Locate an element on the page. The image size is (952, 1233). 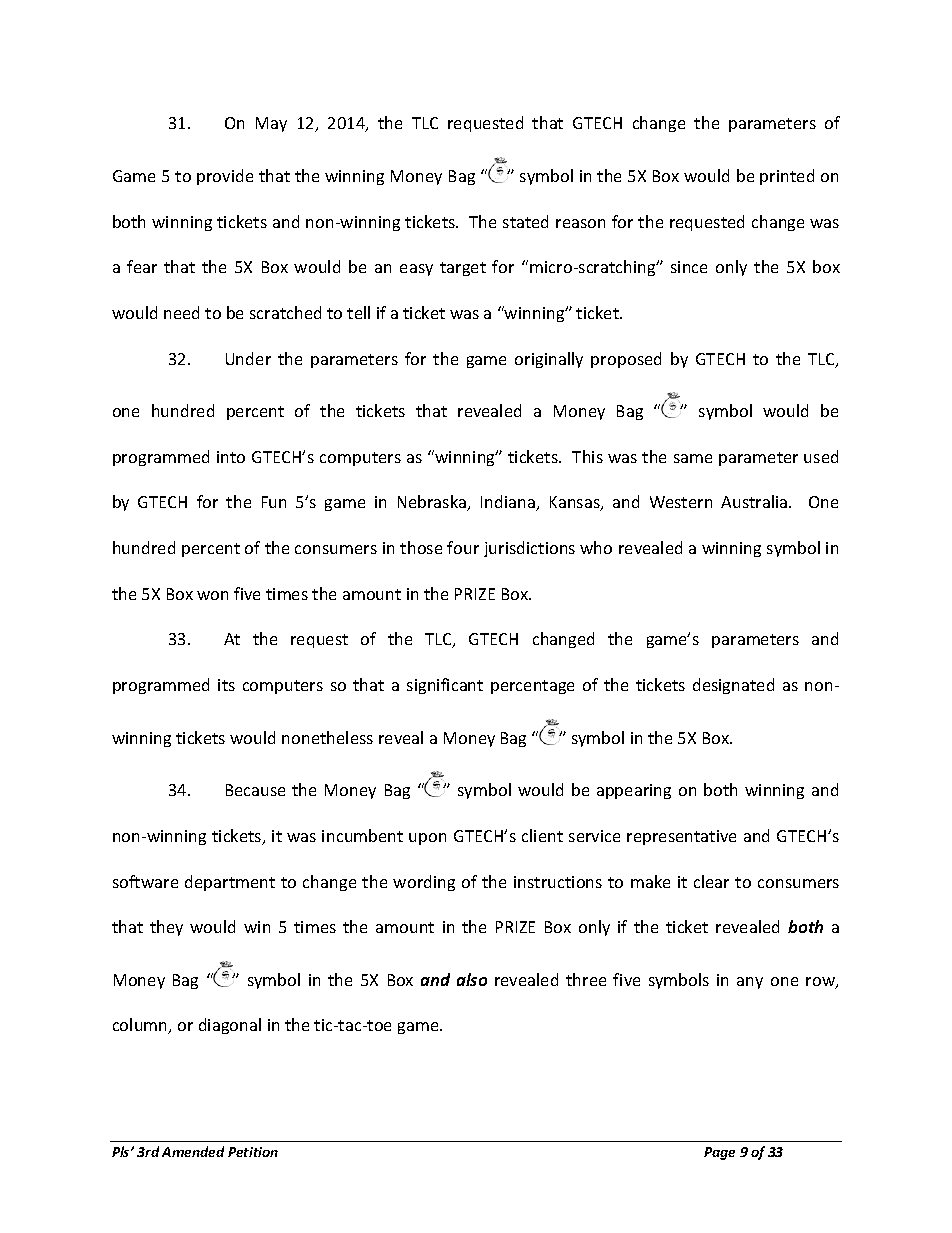
clear is located at coordinates (711, 881).
